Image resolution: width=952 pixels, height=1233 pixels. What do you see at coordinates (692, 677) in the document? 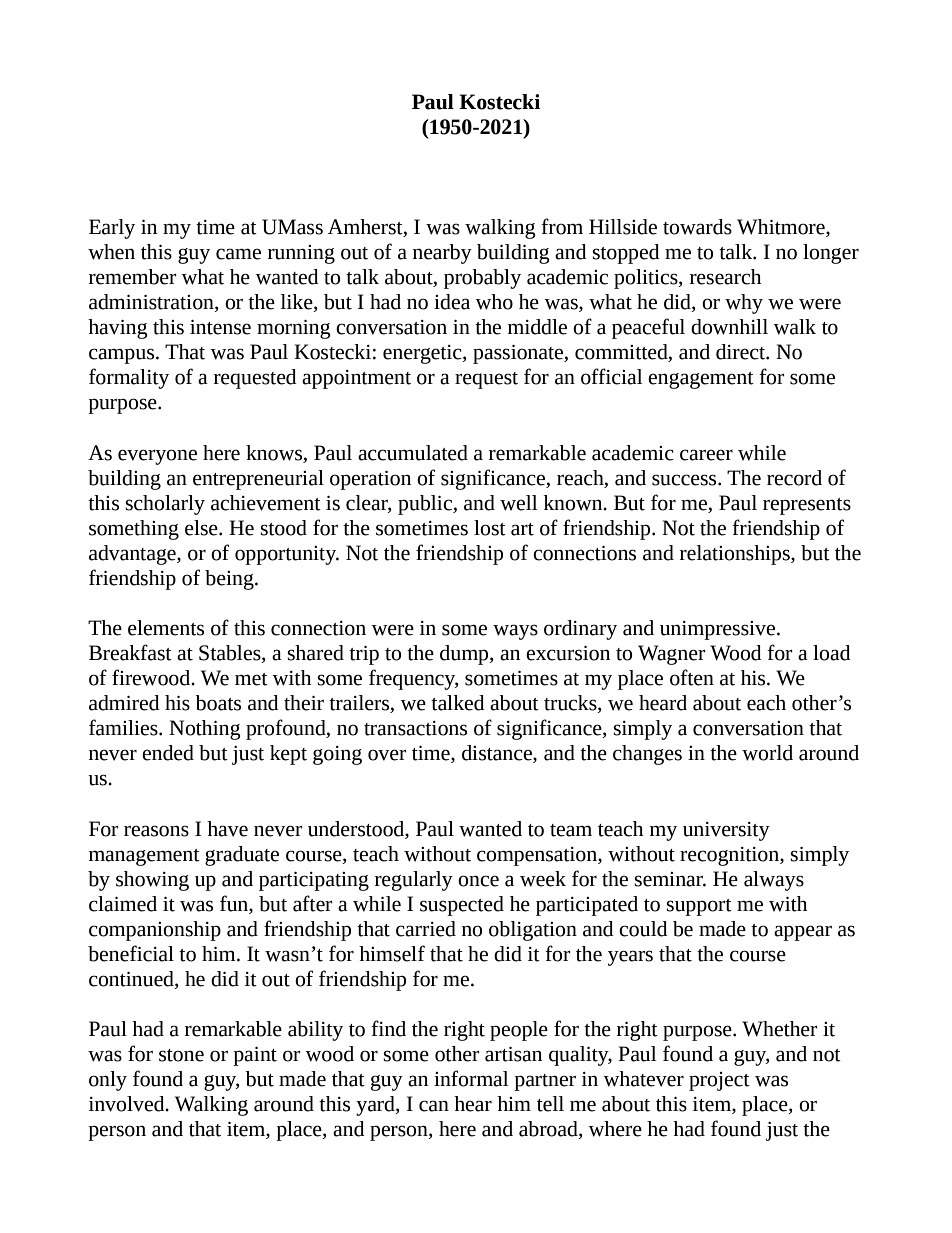
I see `often` at bounding box center [692, 677].
